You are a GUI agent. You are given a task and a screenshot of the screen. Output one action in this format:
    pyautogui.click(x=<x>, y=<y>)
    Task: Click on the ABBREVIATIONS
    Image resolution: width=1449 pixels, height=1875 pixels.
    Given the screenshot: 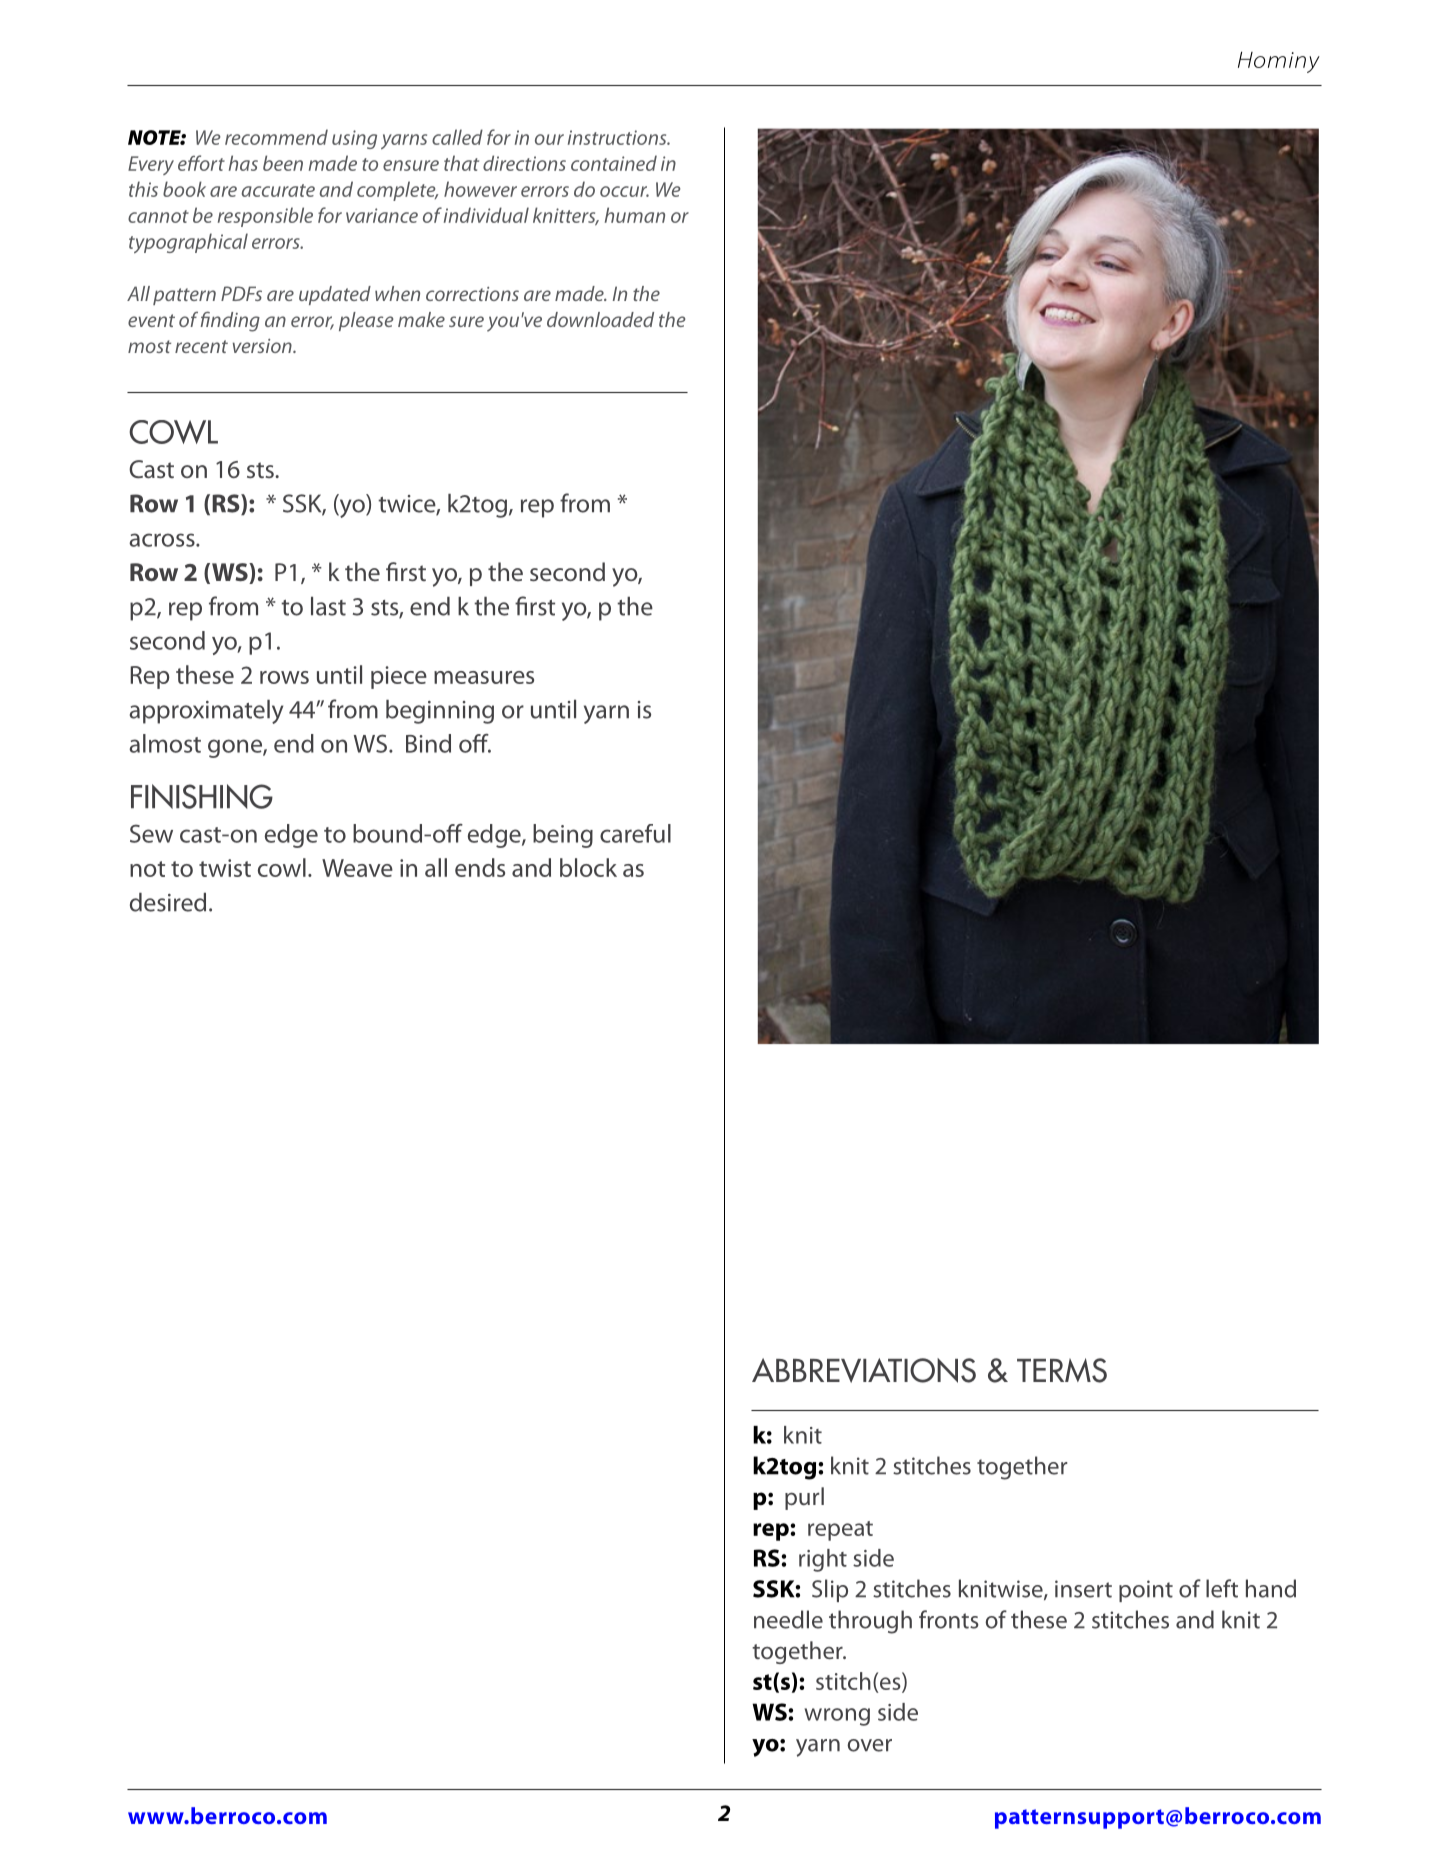 What is the action you would take?
    pyautogui.click(x=864, y=1370)
